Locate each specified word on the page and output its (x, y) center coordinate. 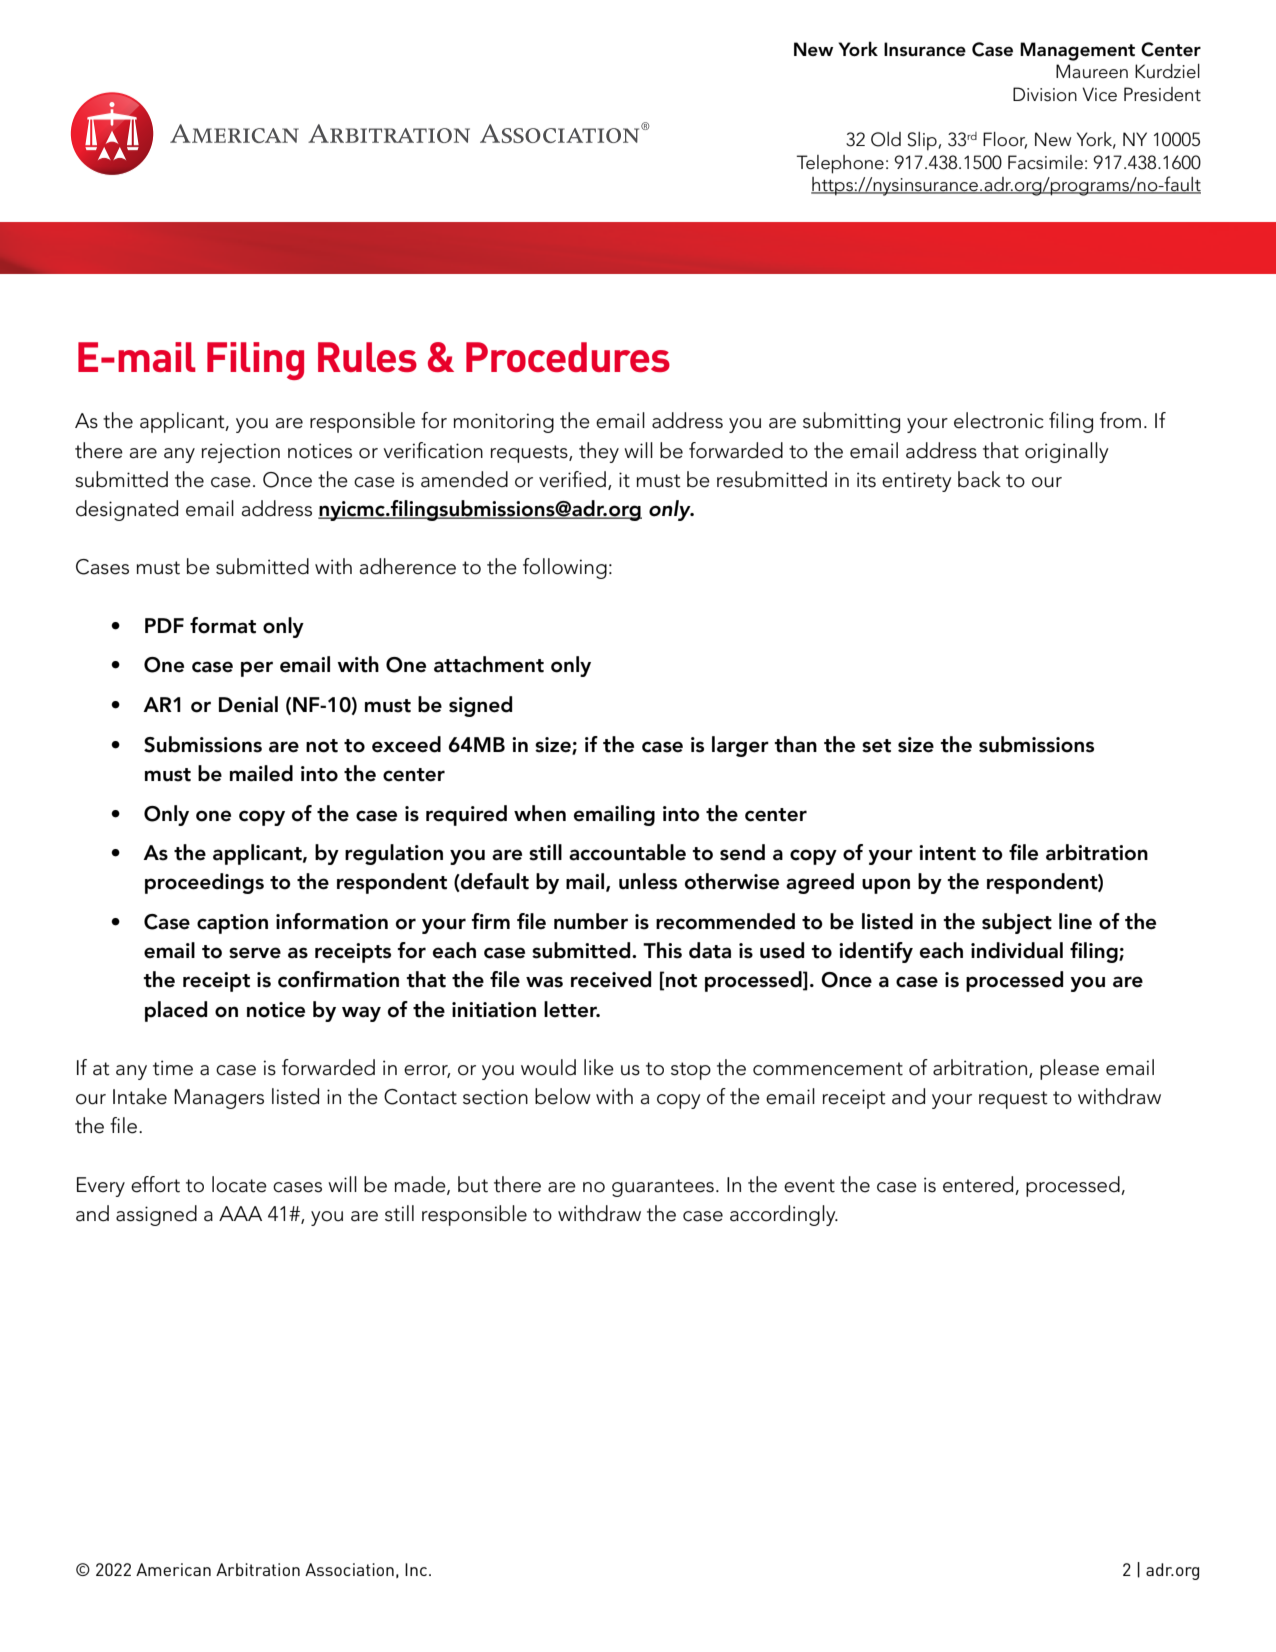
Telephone (840, 164)
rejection (241, 453)
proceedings (204, 883)
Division (1045, 94)
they (599, 452)
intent (947, 853)
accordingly (784, 1215)
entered (979, 1185)
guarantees (663, 1188)
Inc (417, 1569)
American (173, 1569)
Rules (367, 357)
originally (1067, 452)
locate (239, 1184)
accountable (627, 852)
